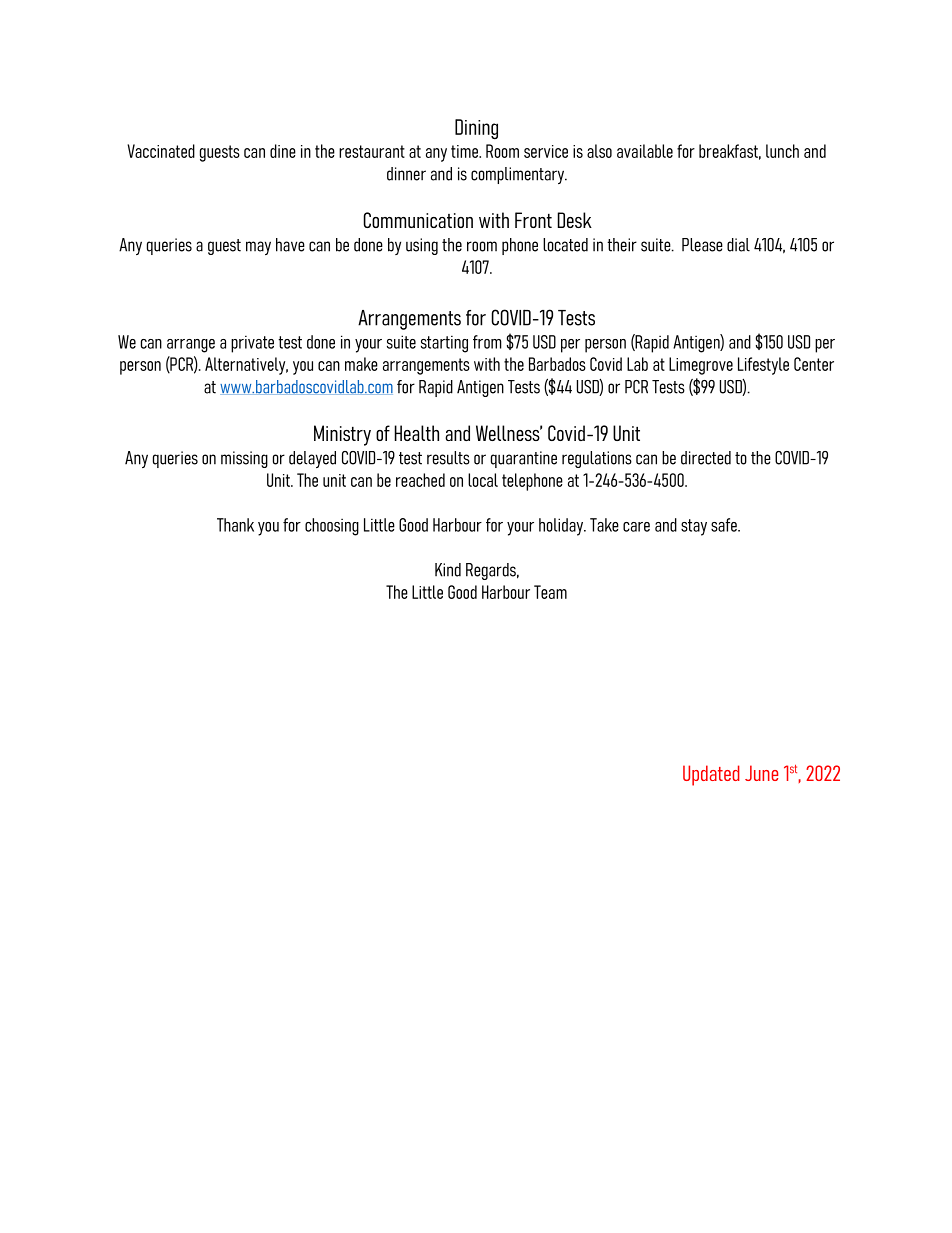  What do you see at coordinates (465, 151) in the screenshot?
I see `time` at bounding box center [465, 151].
